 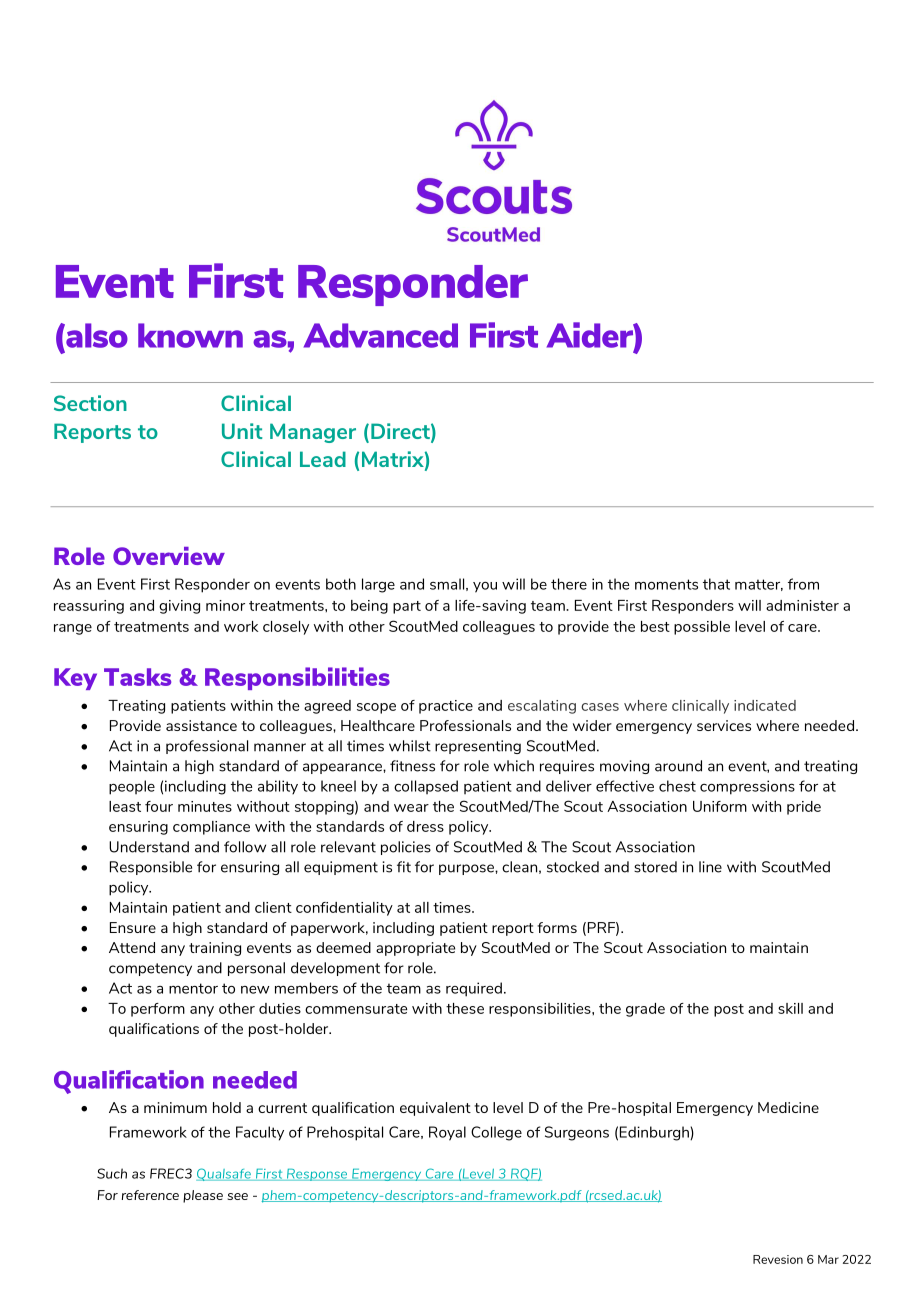 I want to click on reference, so click(x=150, y=1195).
